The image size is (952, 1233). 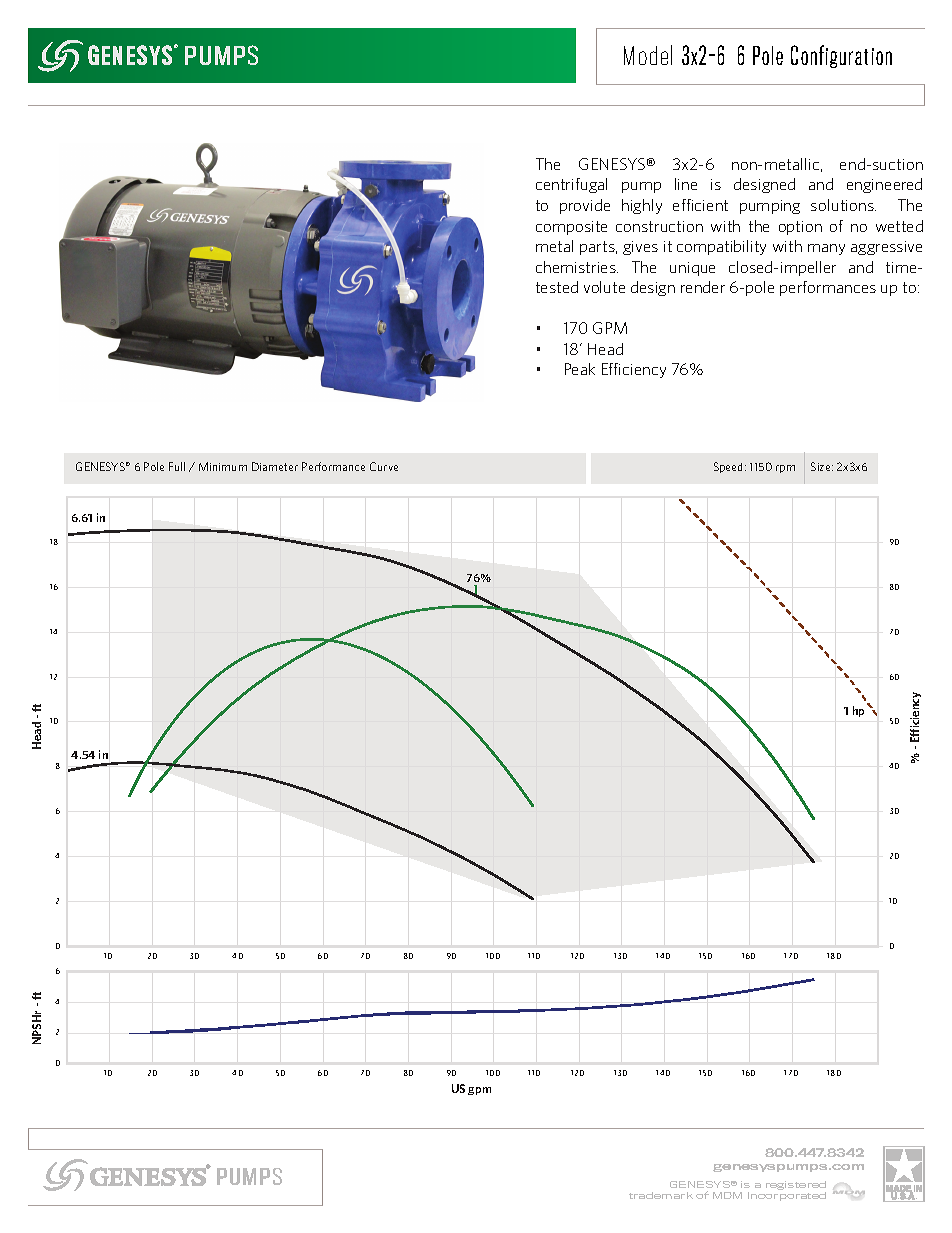 I want to click on Model, so click(x=648, y=55).
